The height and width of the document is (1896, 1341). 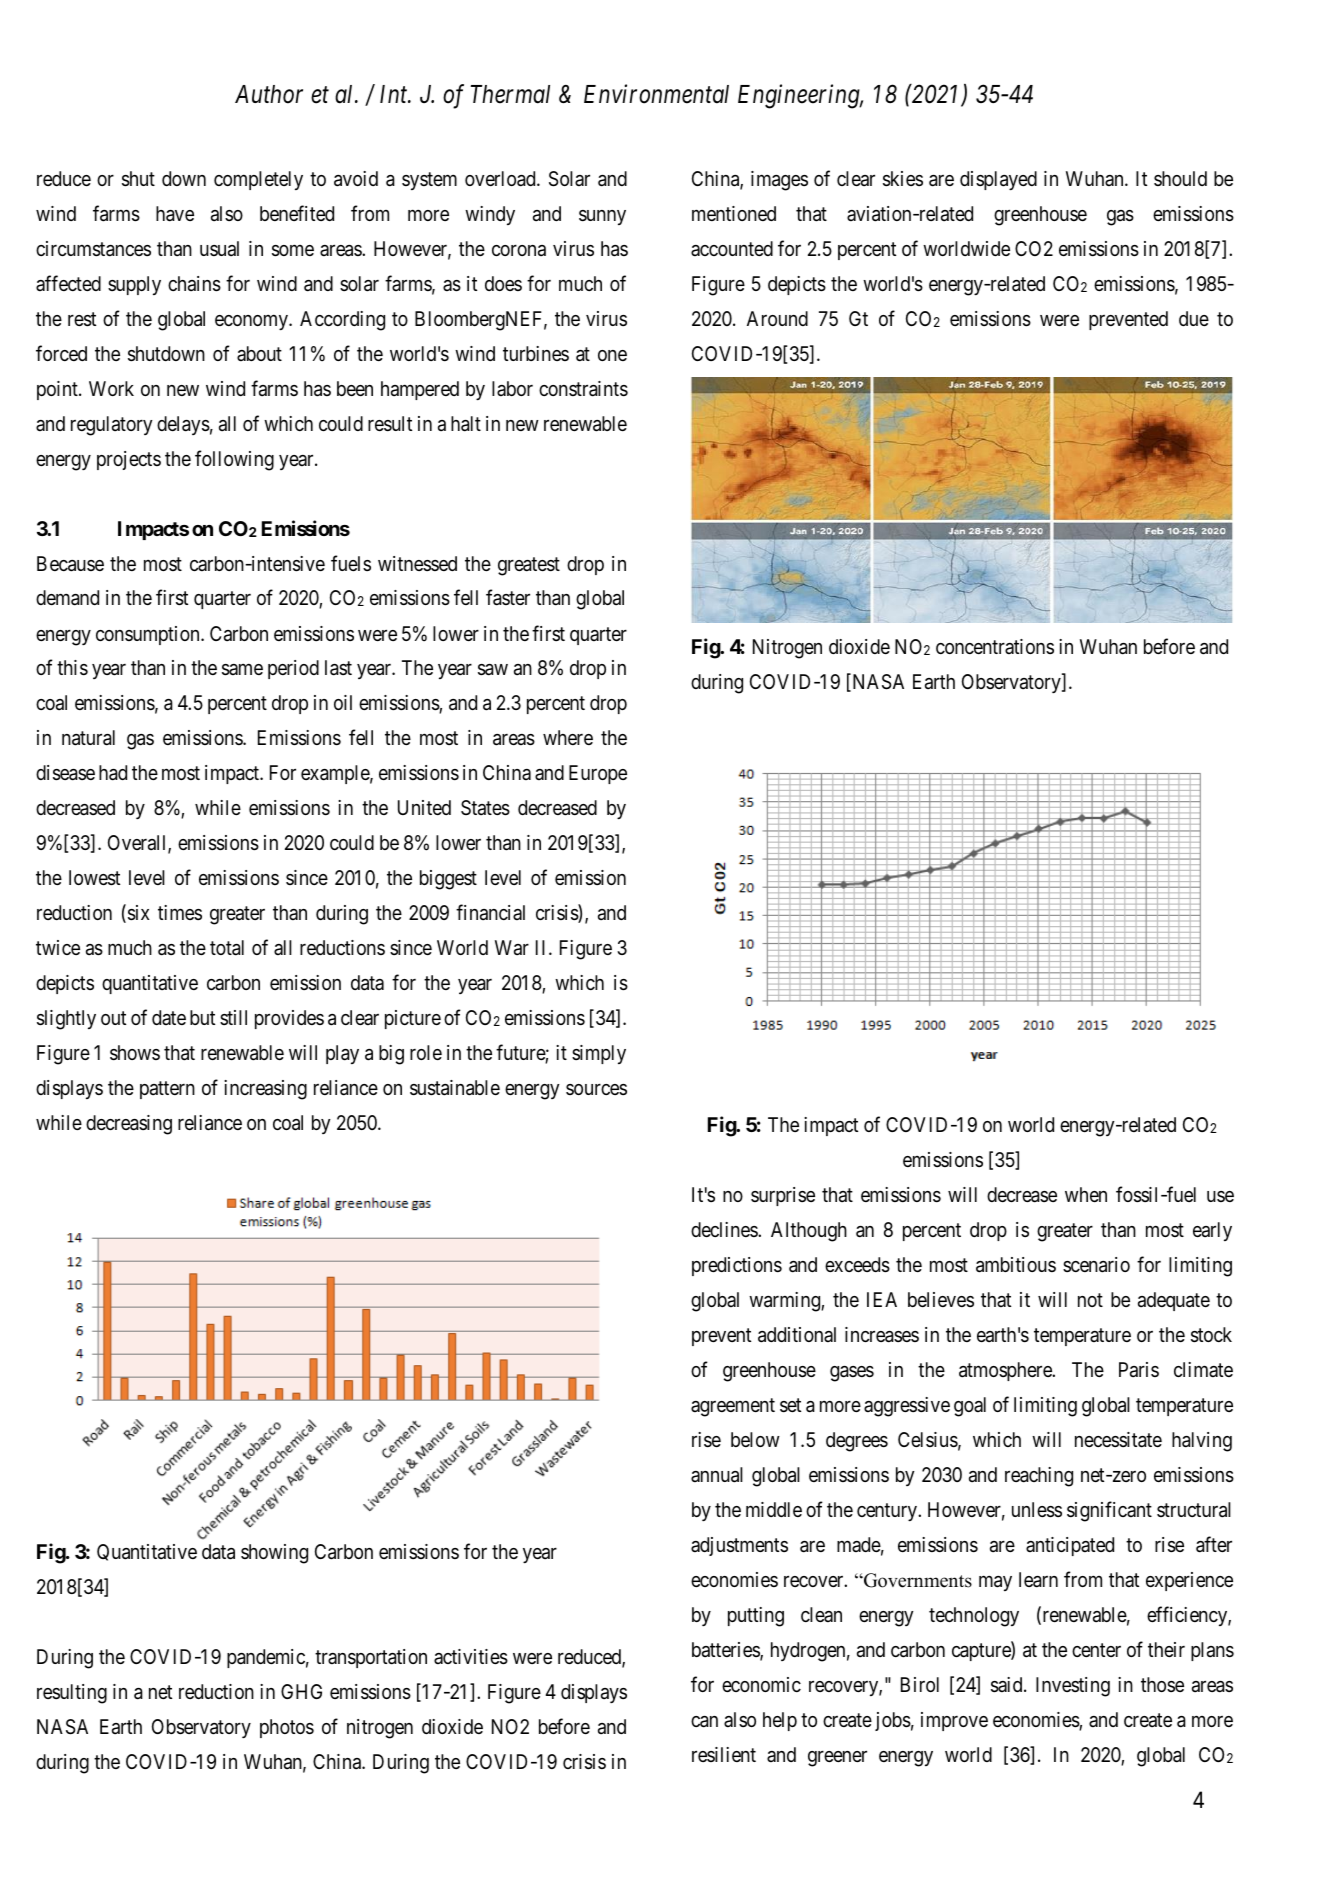 I want to click on completely, so click(x=258, y=180).
